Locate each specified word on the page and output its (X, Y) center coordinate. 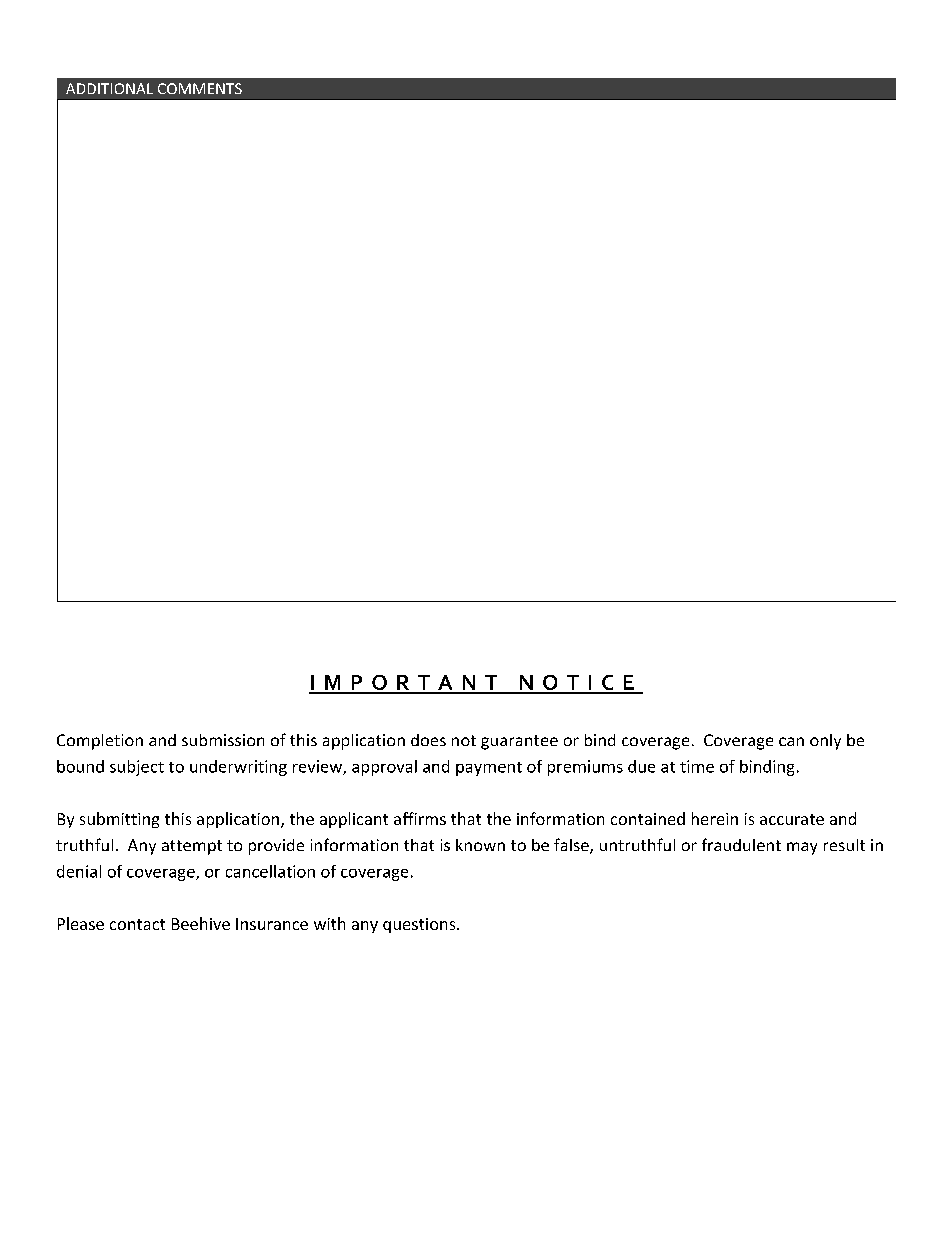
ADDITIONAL (109, 88)
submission (223, 740)
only (825, 742)
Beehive (201, 923)
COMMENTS (200, 88)
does (428, 740)
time (697, 766)
